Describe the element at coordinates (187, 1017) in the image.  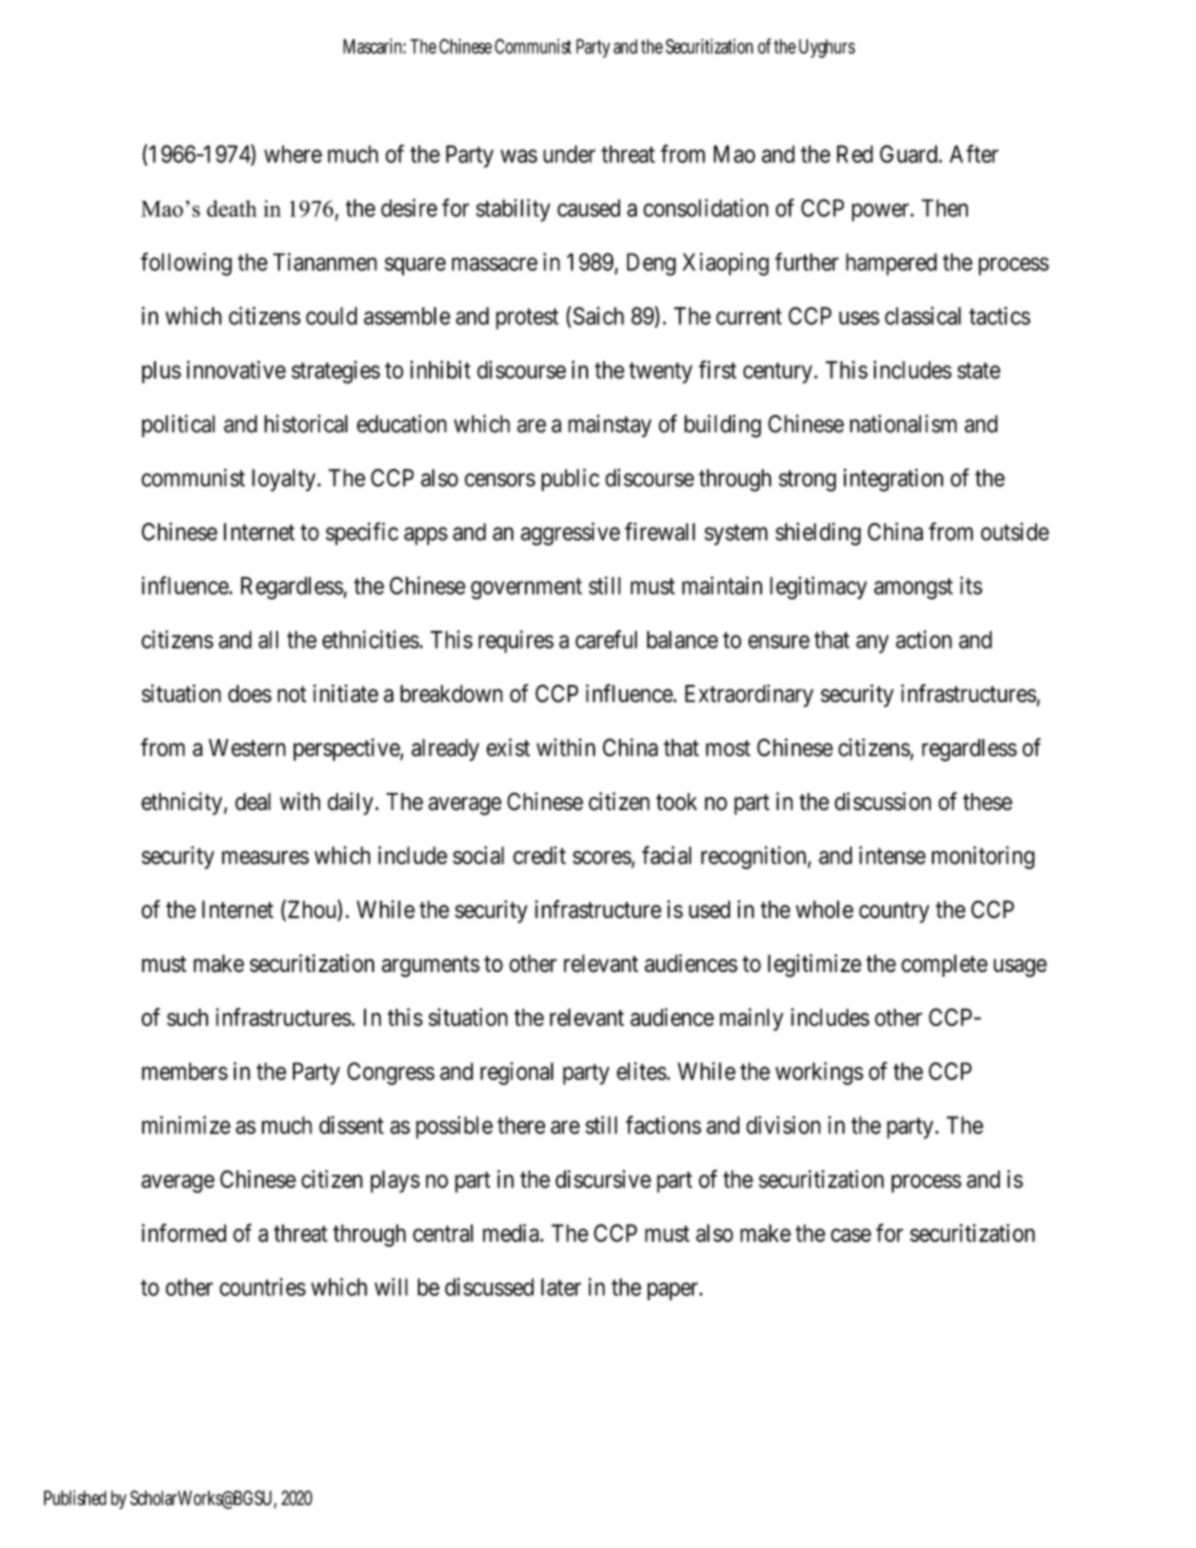
I see `such` at that location.
